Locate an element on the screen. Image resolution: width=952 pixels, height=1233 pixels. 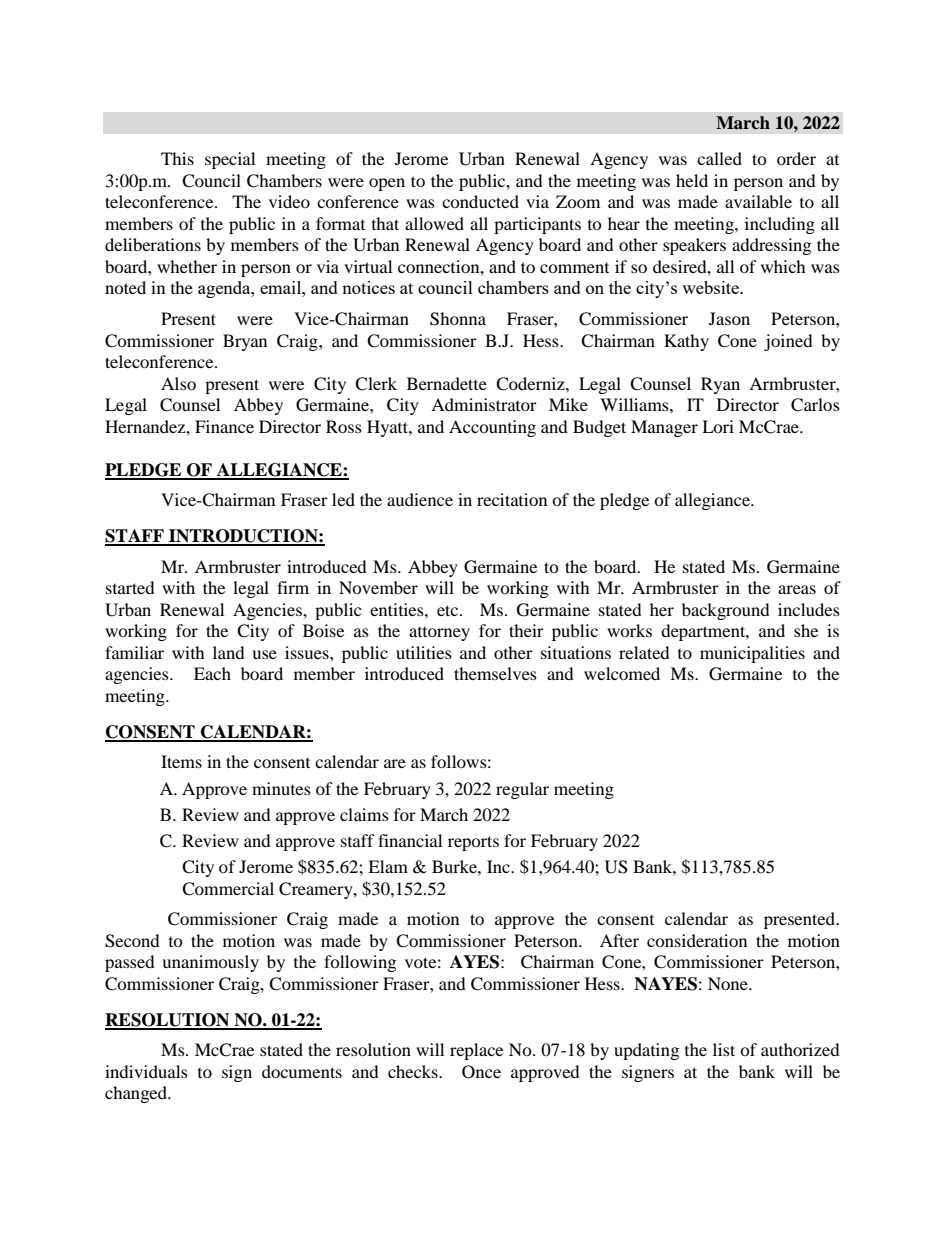
special is located at coordinates (230, 160).
